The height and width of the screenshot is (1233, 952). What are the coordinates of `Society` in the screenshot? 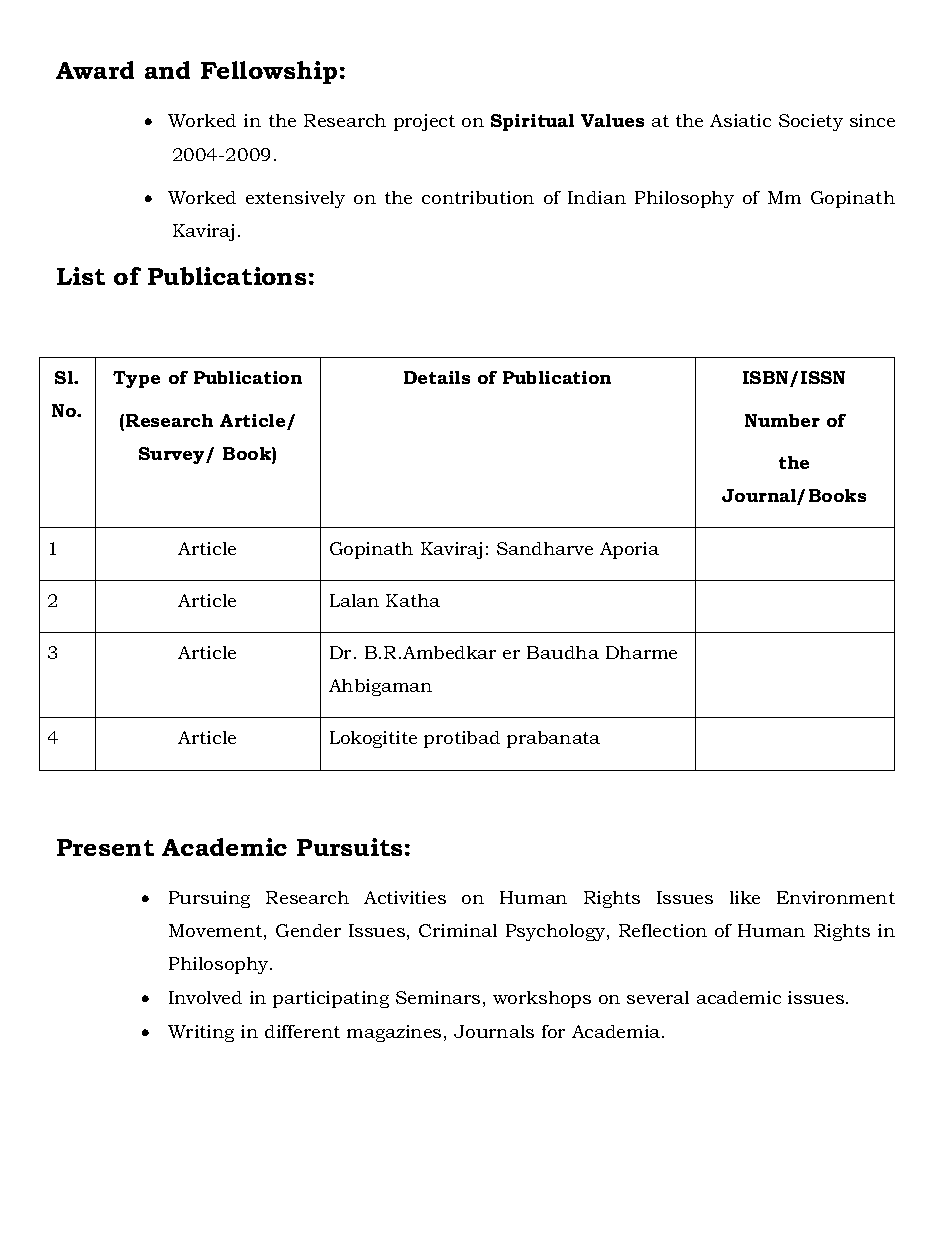 It's located at (811, 122).
